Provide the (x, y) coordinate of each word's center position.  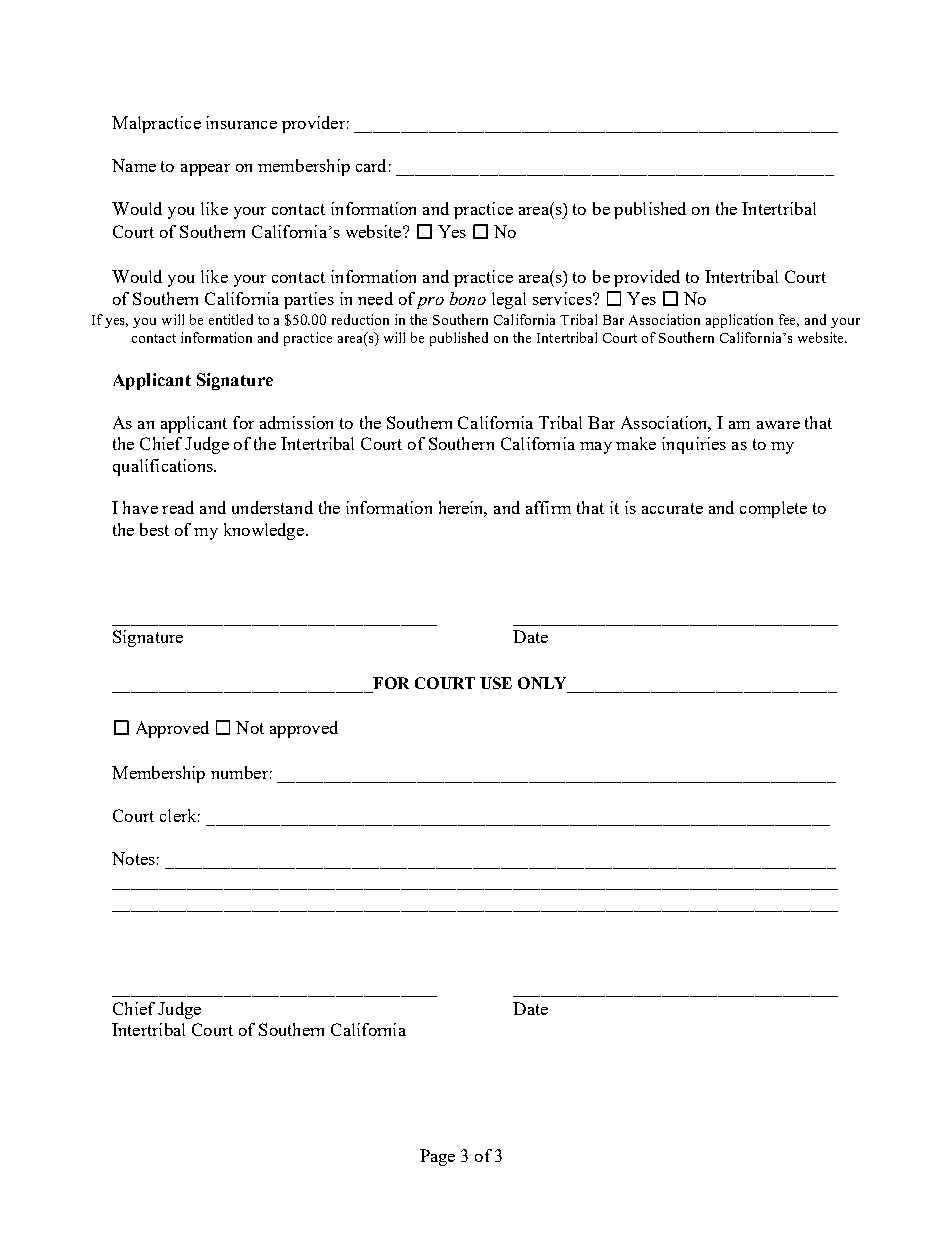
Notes (133, 858)
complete (773, 509)
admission (296, 422)
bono (468, 298)
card (371, 165)
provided (647, 278)
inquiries (694, 445)
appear (205, 170)
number (239, 772)
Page (437, 1157)
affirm (548, 507)
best (154, 529)
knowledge (265, 531)
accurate (672, 508)
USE (496, 683)
